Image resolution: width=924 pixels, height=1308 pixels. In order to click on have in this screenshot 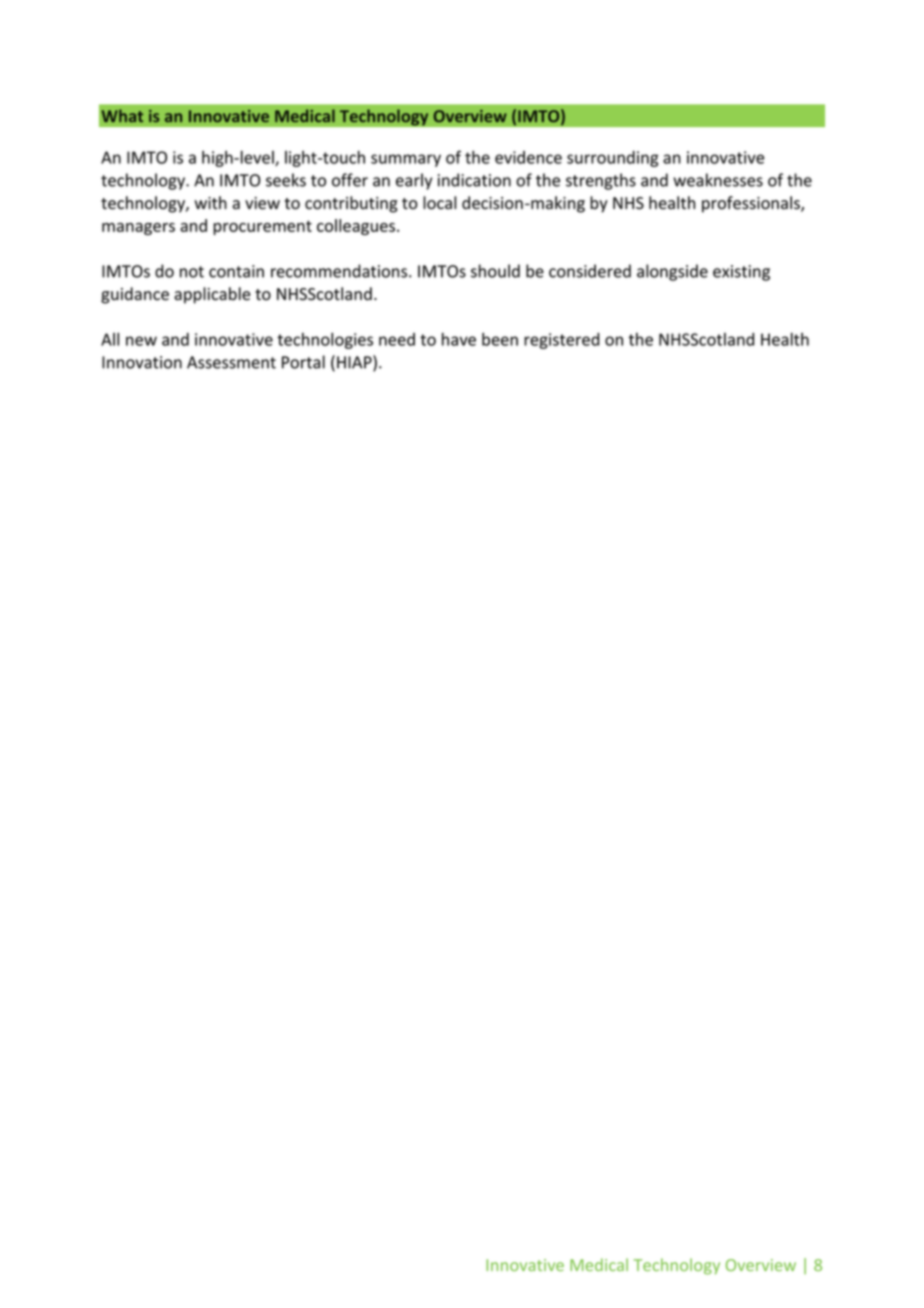, I will do `click(459, 339)`.
